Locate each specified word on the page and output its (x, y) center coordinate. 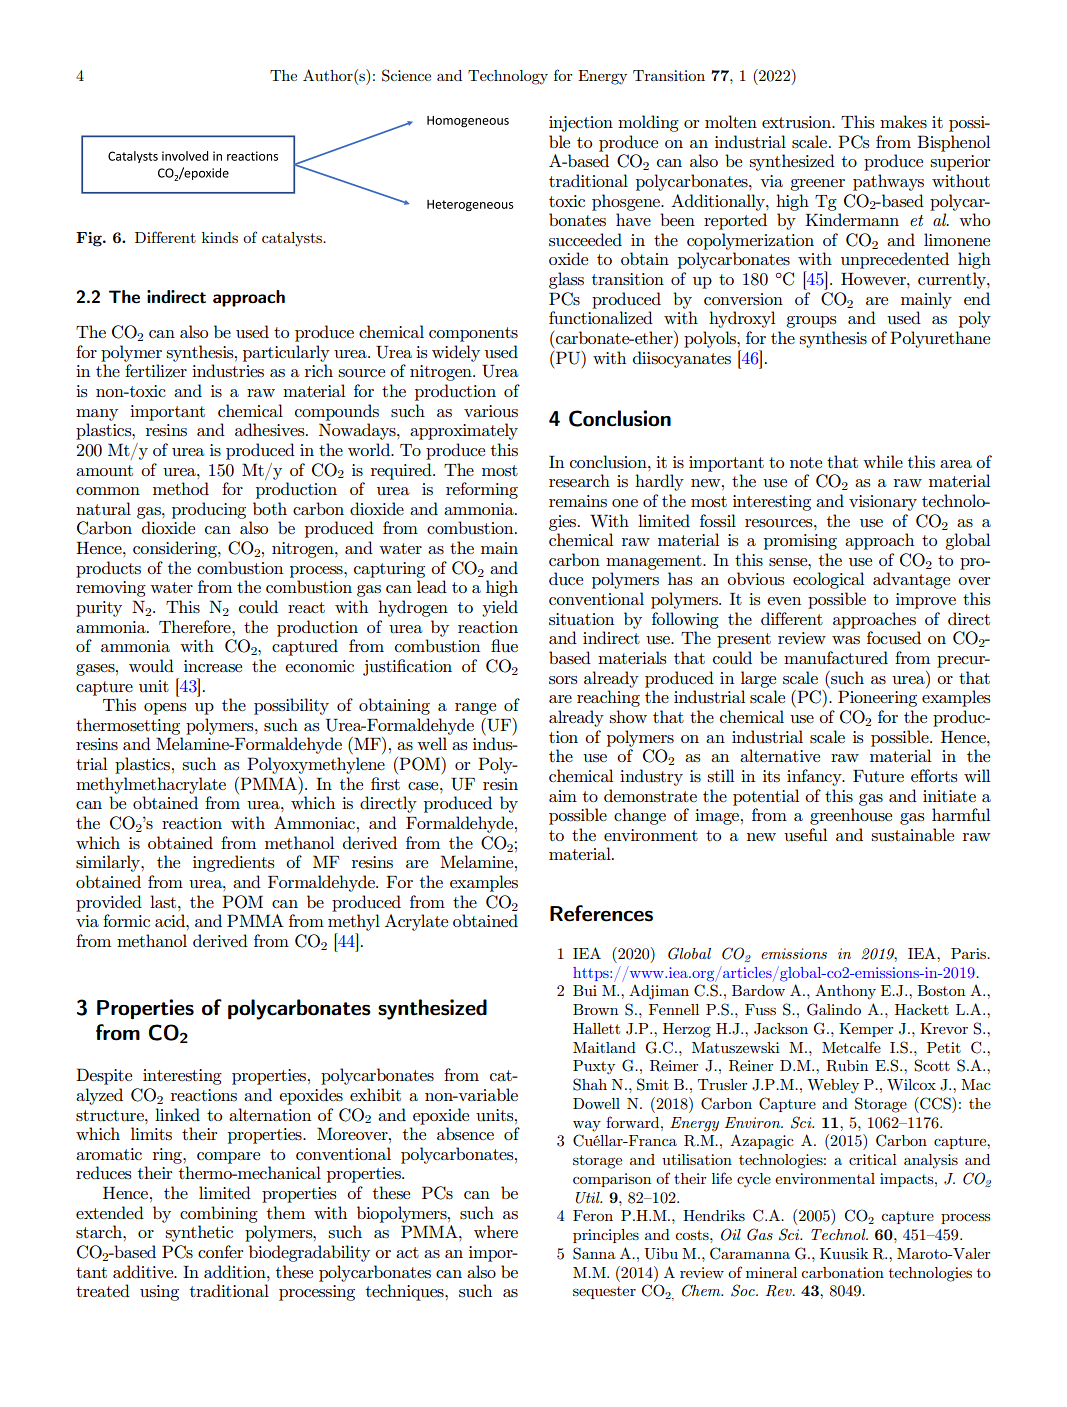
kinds (220, 237)
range (475, 709)
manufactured (836, 657)
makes (903, 122)
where (496, 1231)
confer (220, 1251)
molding (648, 123)
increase (213, 666)
